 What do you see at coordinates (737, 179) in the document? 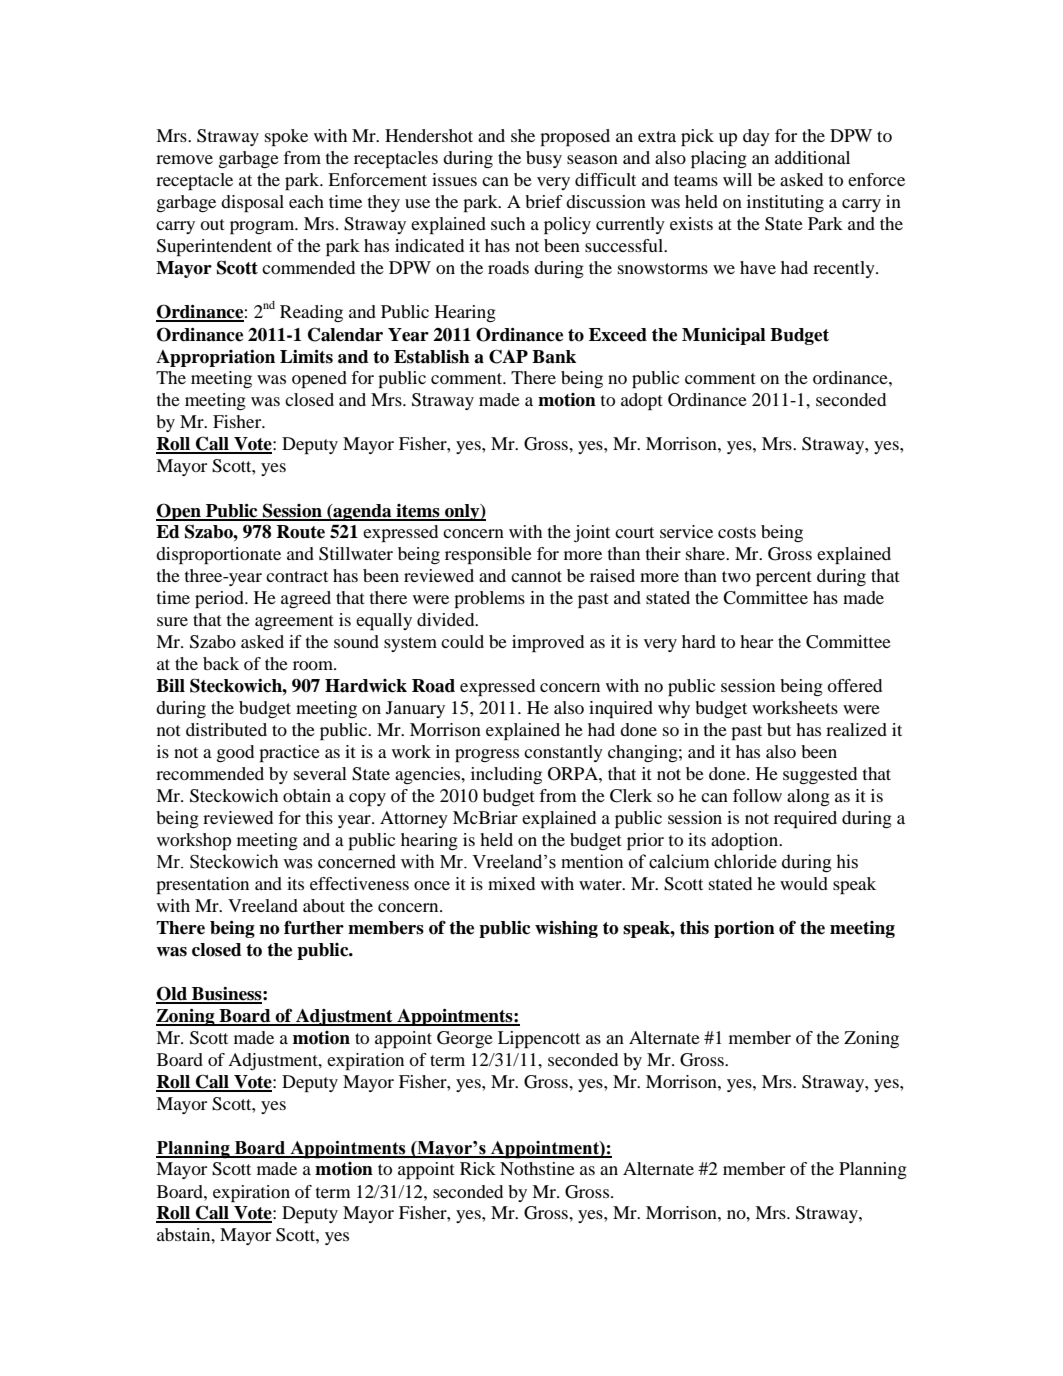
I see `will` at bounding box center [737, 179].
